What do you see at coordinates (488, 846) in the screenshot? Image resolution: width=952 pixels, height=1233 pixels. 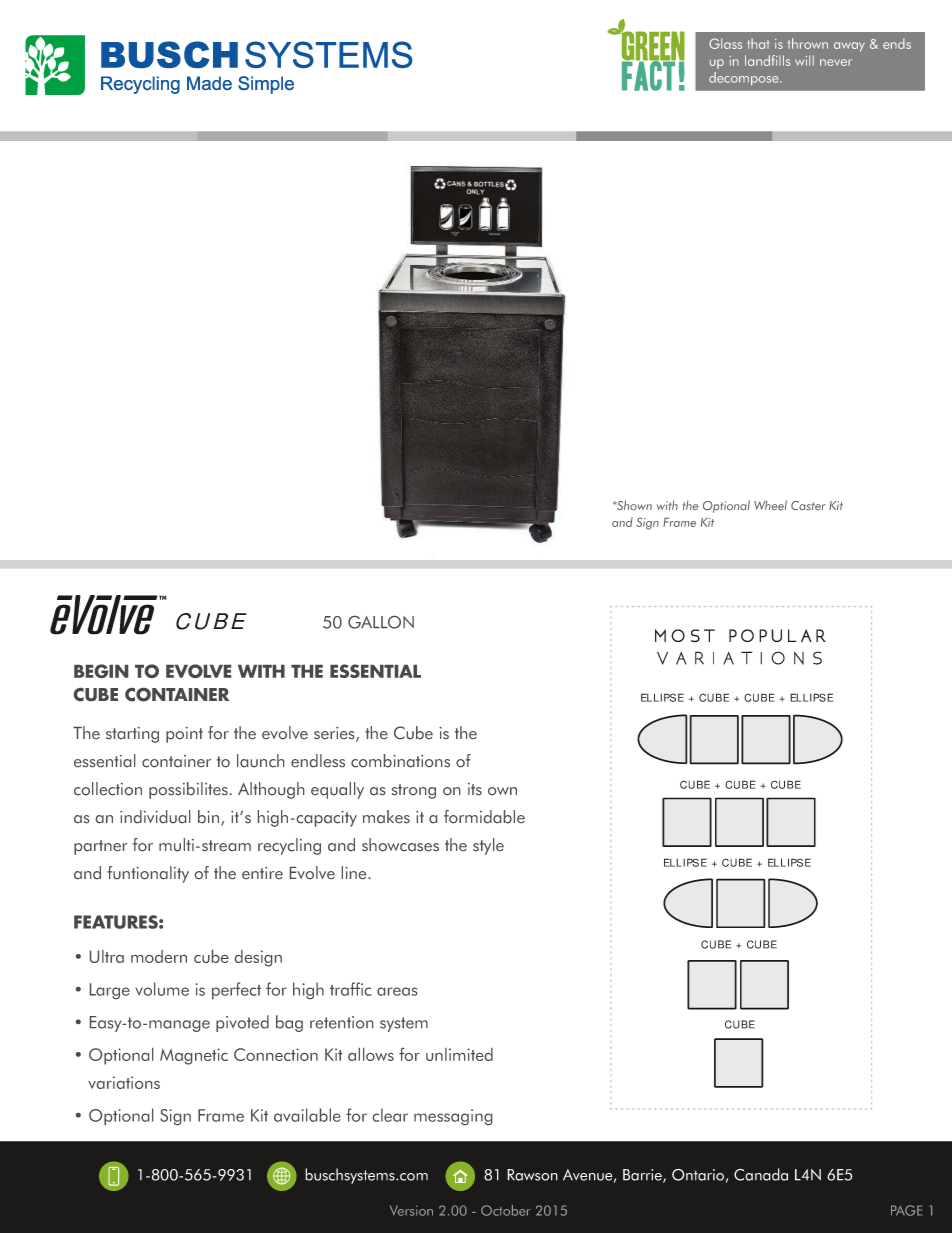 I see `style` at bounding box center [488, 846].
